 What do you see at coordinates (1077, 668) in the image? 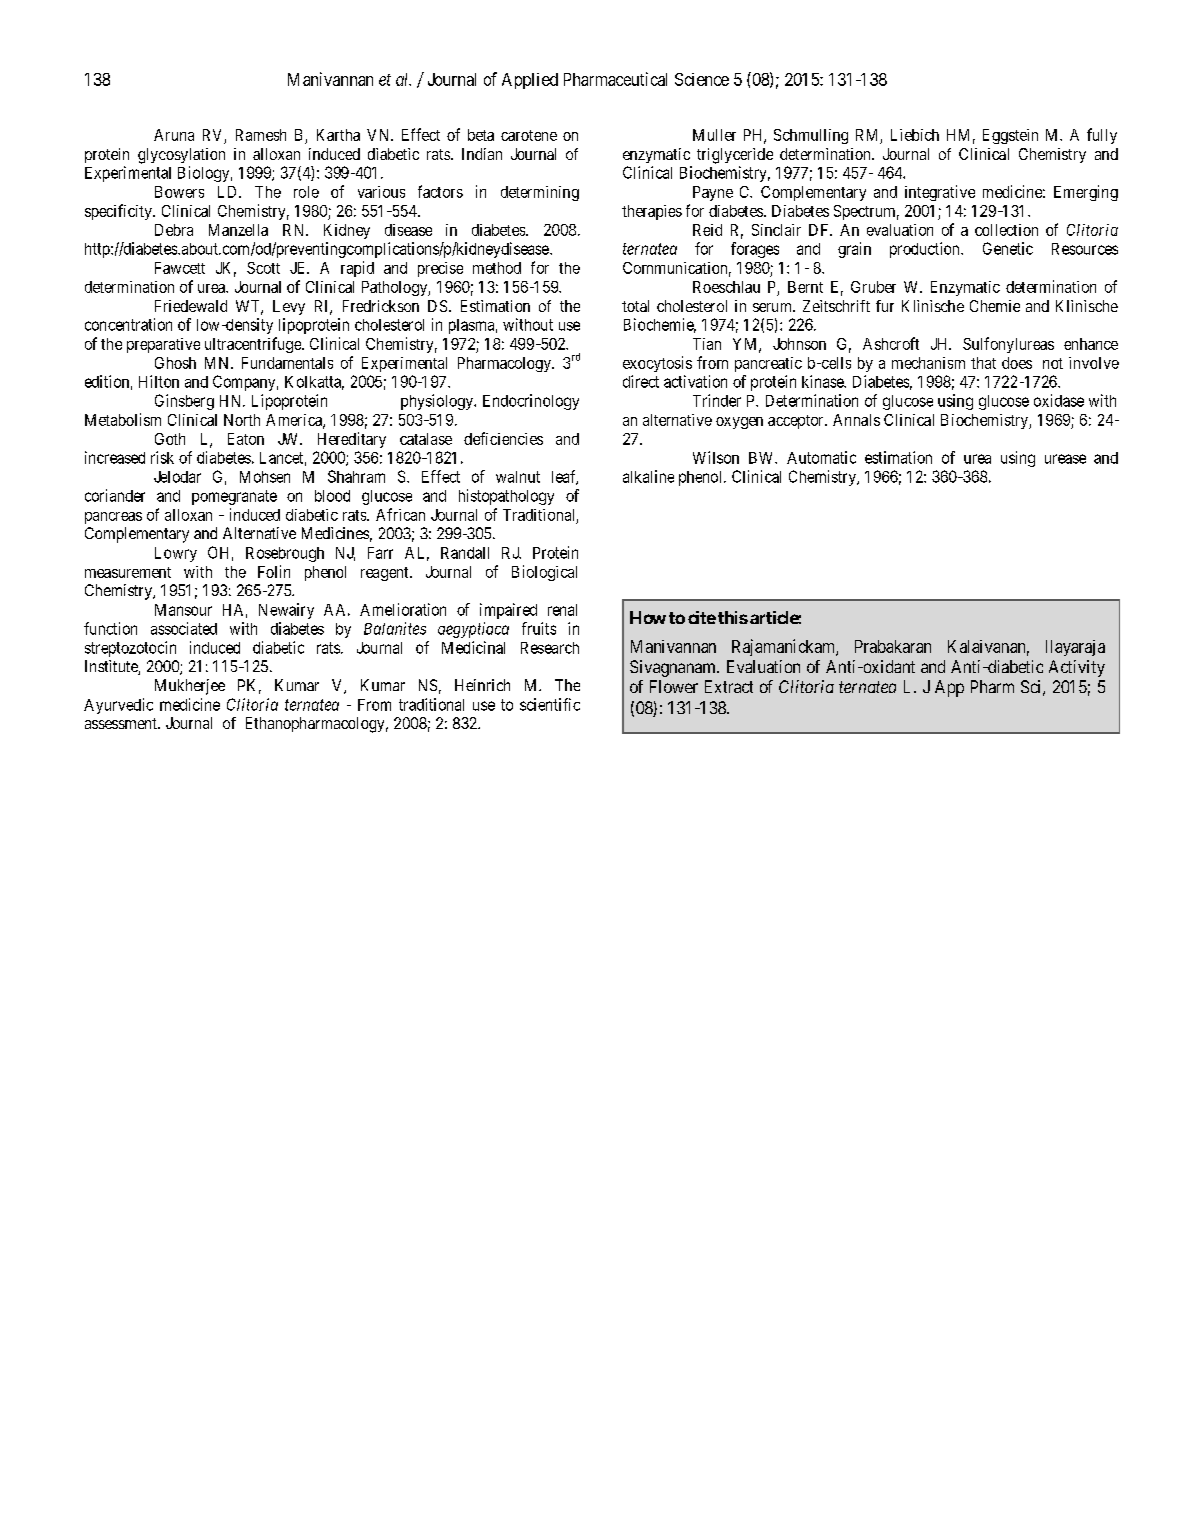
I see `Activity` at bounding box center [1077, 668].
